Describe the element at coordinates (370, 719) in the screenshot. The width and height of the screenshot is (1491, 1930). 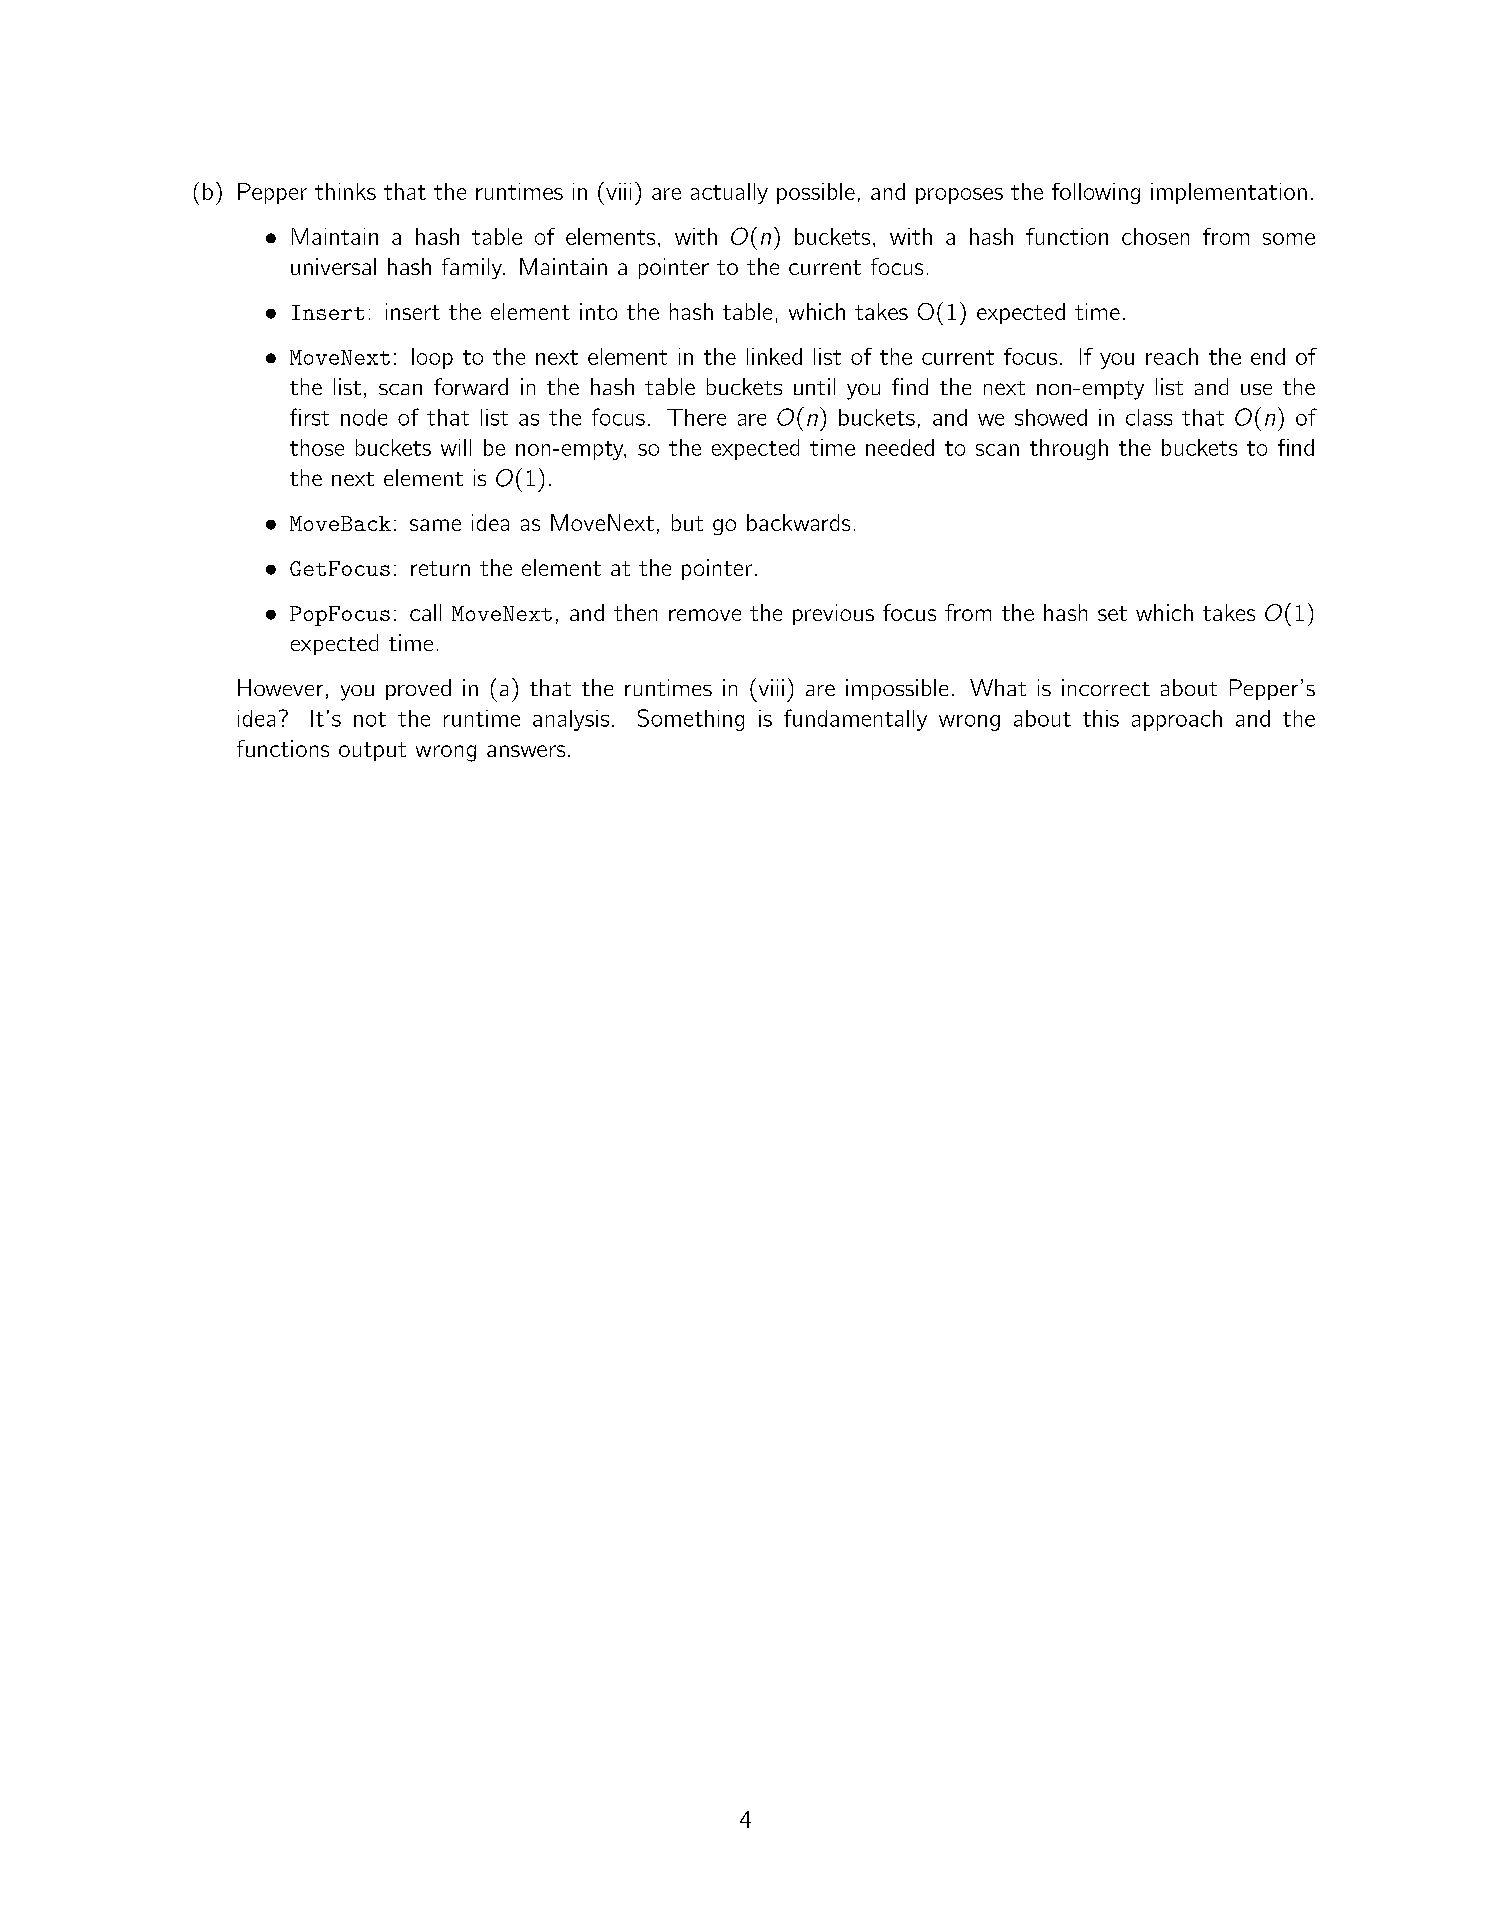
I see `not` at that location.
